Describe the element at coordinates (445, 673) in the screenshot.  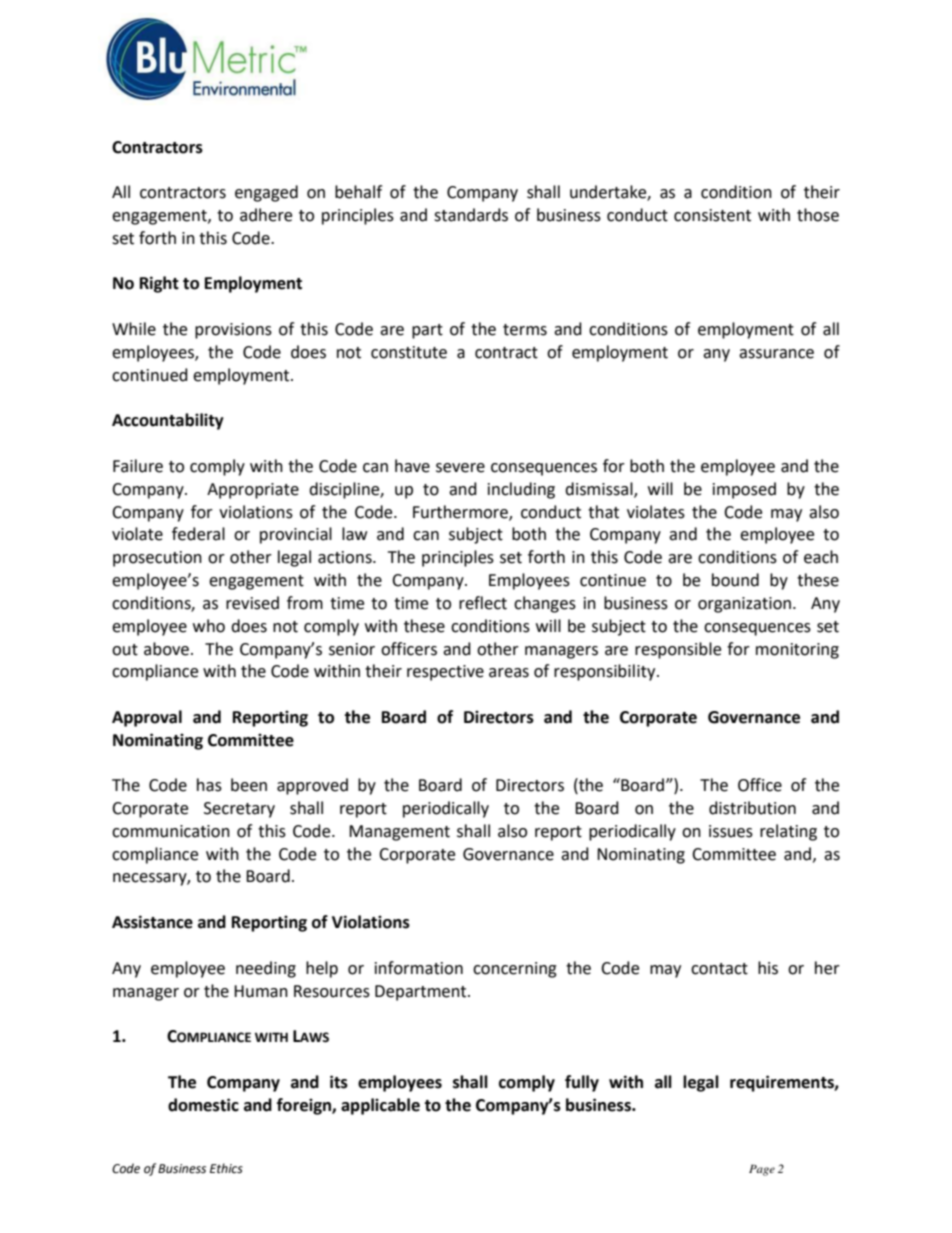
I see `respective` at that location.
